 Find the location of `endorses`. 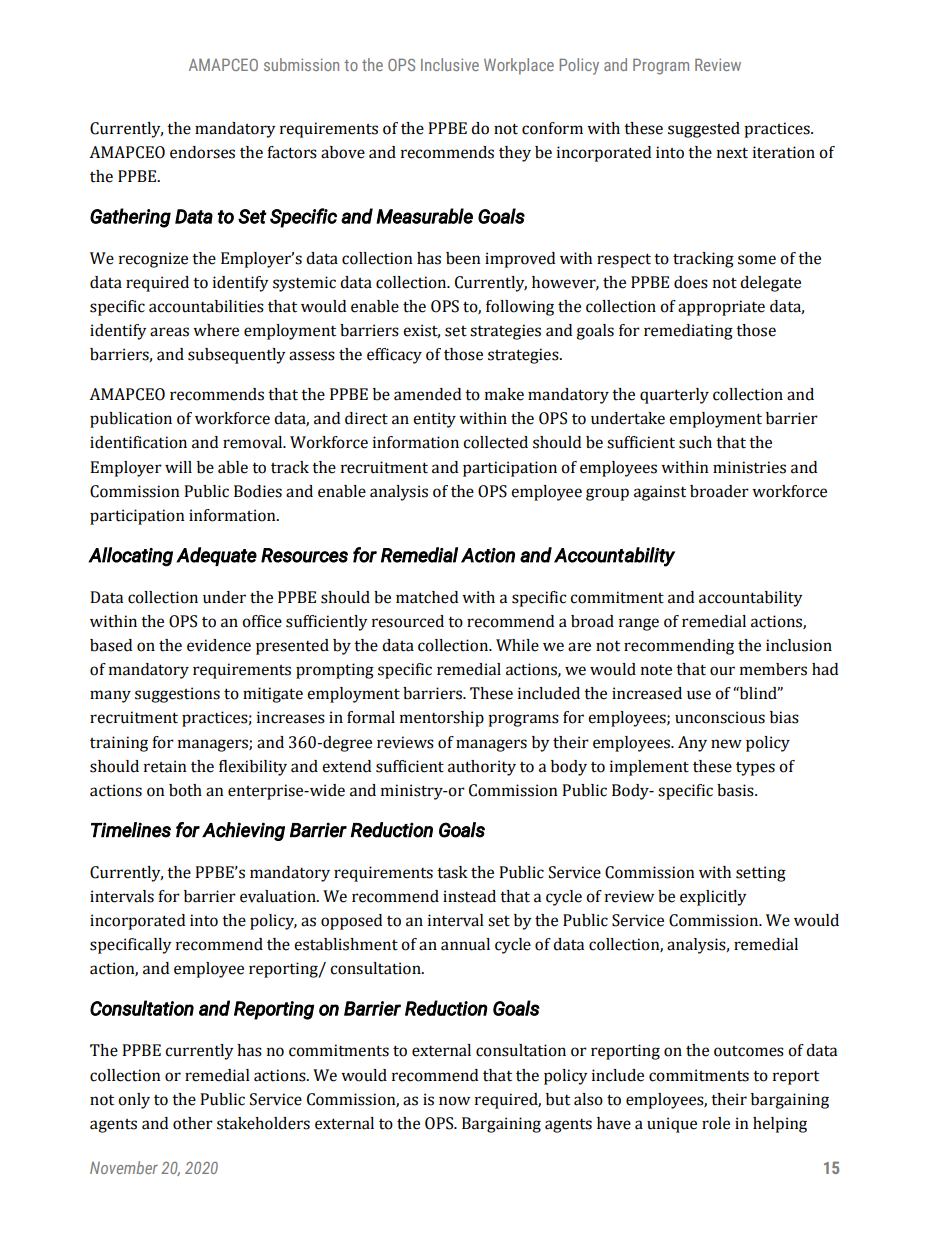

endorses is located at coordinates (202, 152).
